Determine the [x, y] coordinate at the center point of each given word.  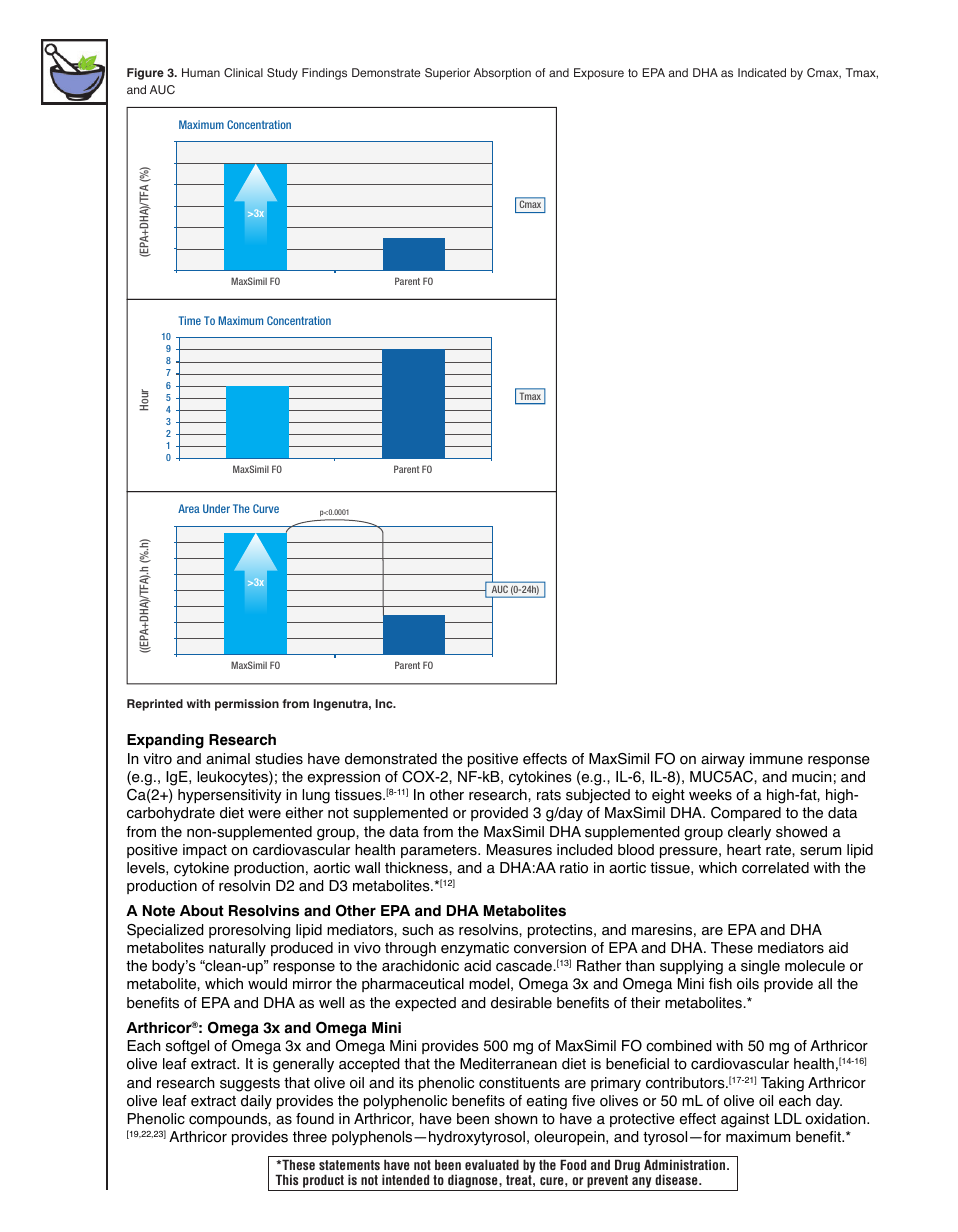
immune [776, 759]
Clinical [243, 72]
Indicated [762, 72]
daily [256, 1102]
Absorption [502, 74]
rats [549, 795]
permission [247, 705]
